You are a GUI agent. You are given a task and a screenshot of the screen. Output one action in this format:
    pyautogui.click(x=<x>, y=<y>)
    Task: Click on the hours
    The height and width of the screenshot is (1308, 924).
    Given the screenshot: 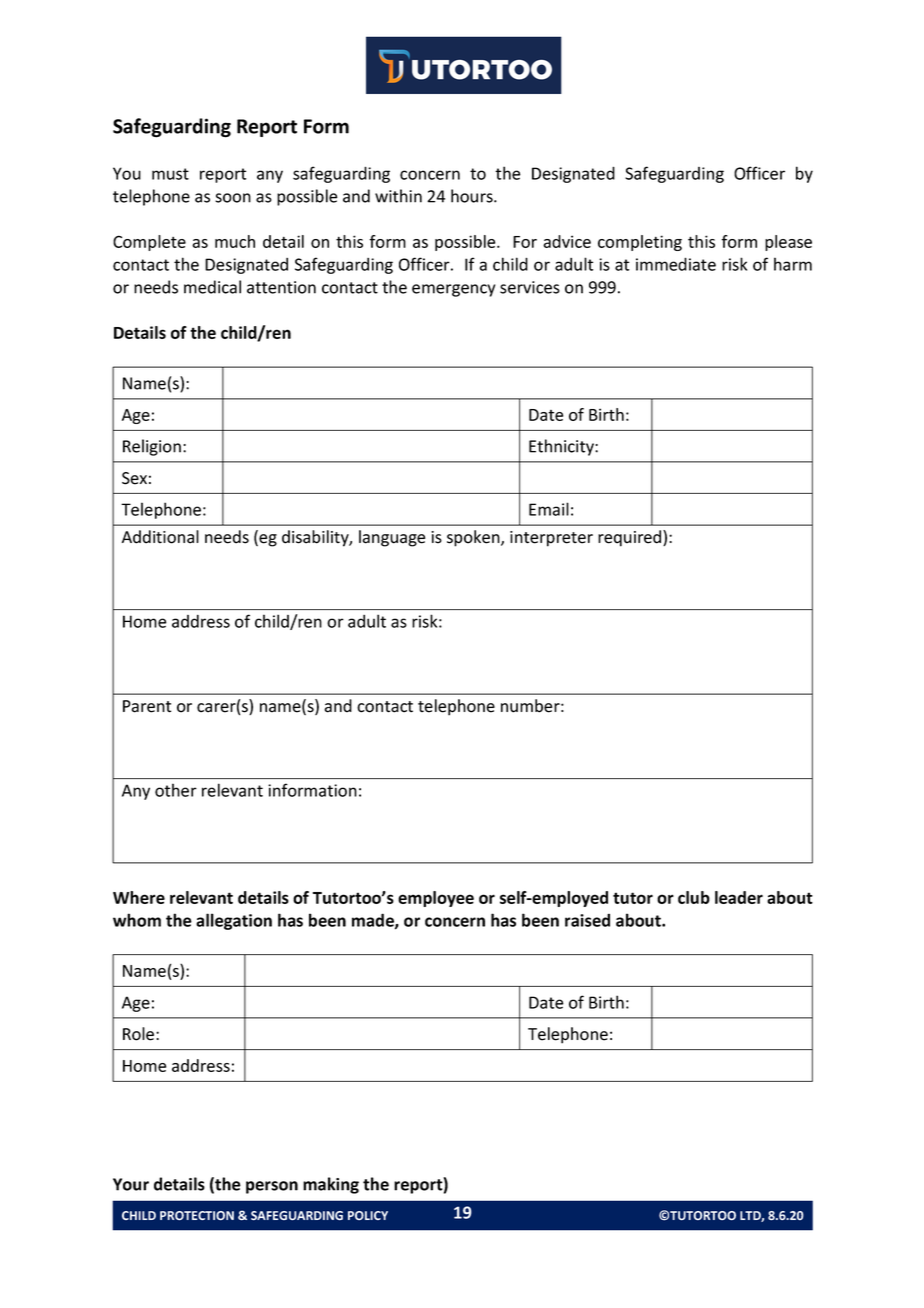 What is the action you would take?
    pyautogui.click(x=473, y=196)
